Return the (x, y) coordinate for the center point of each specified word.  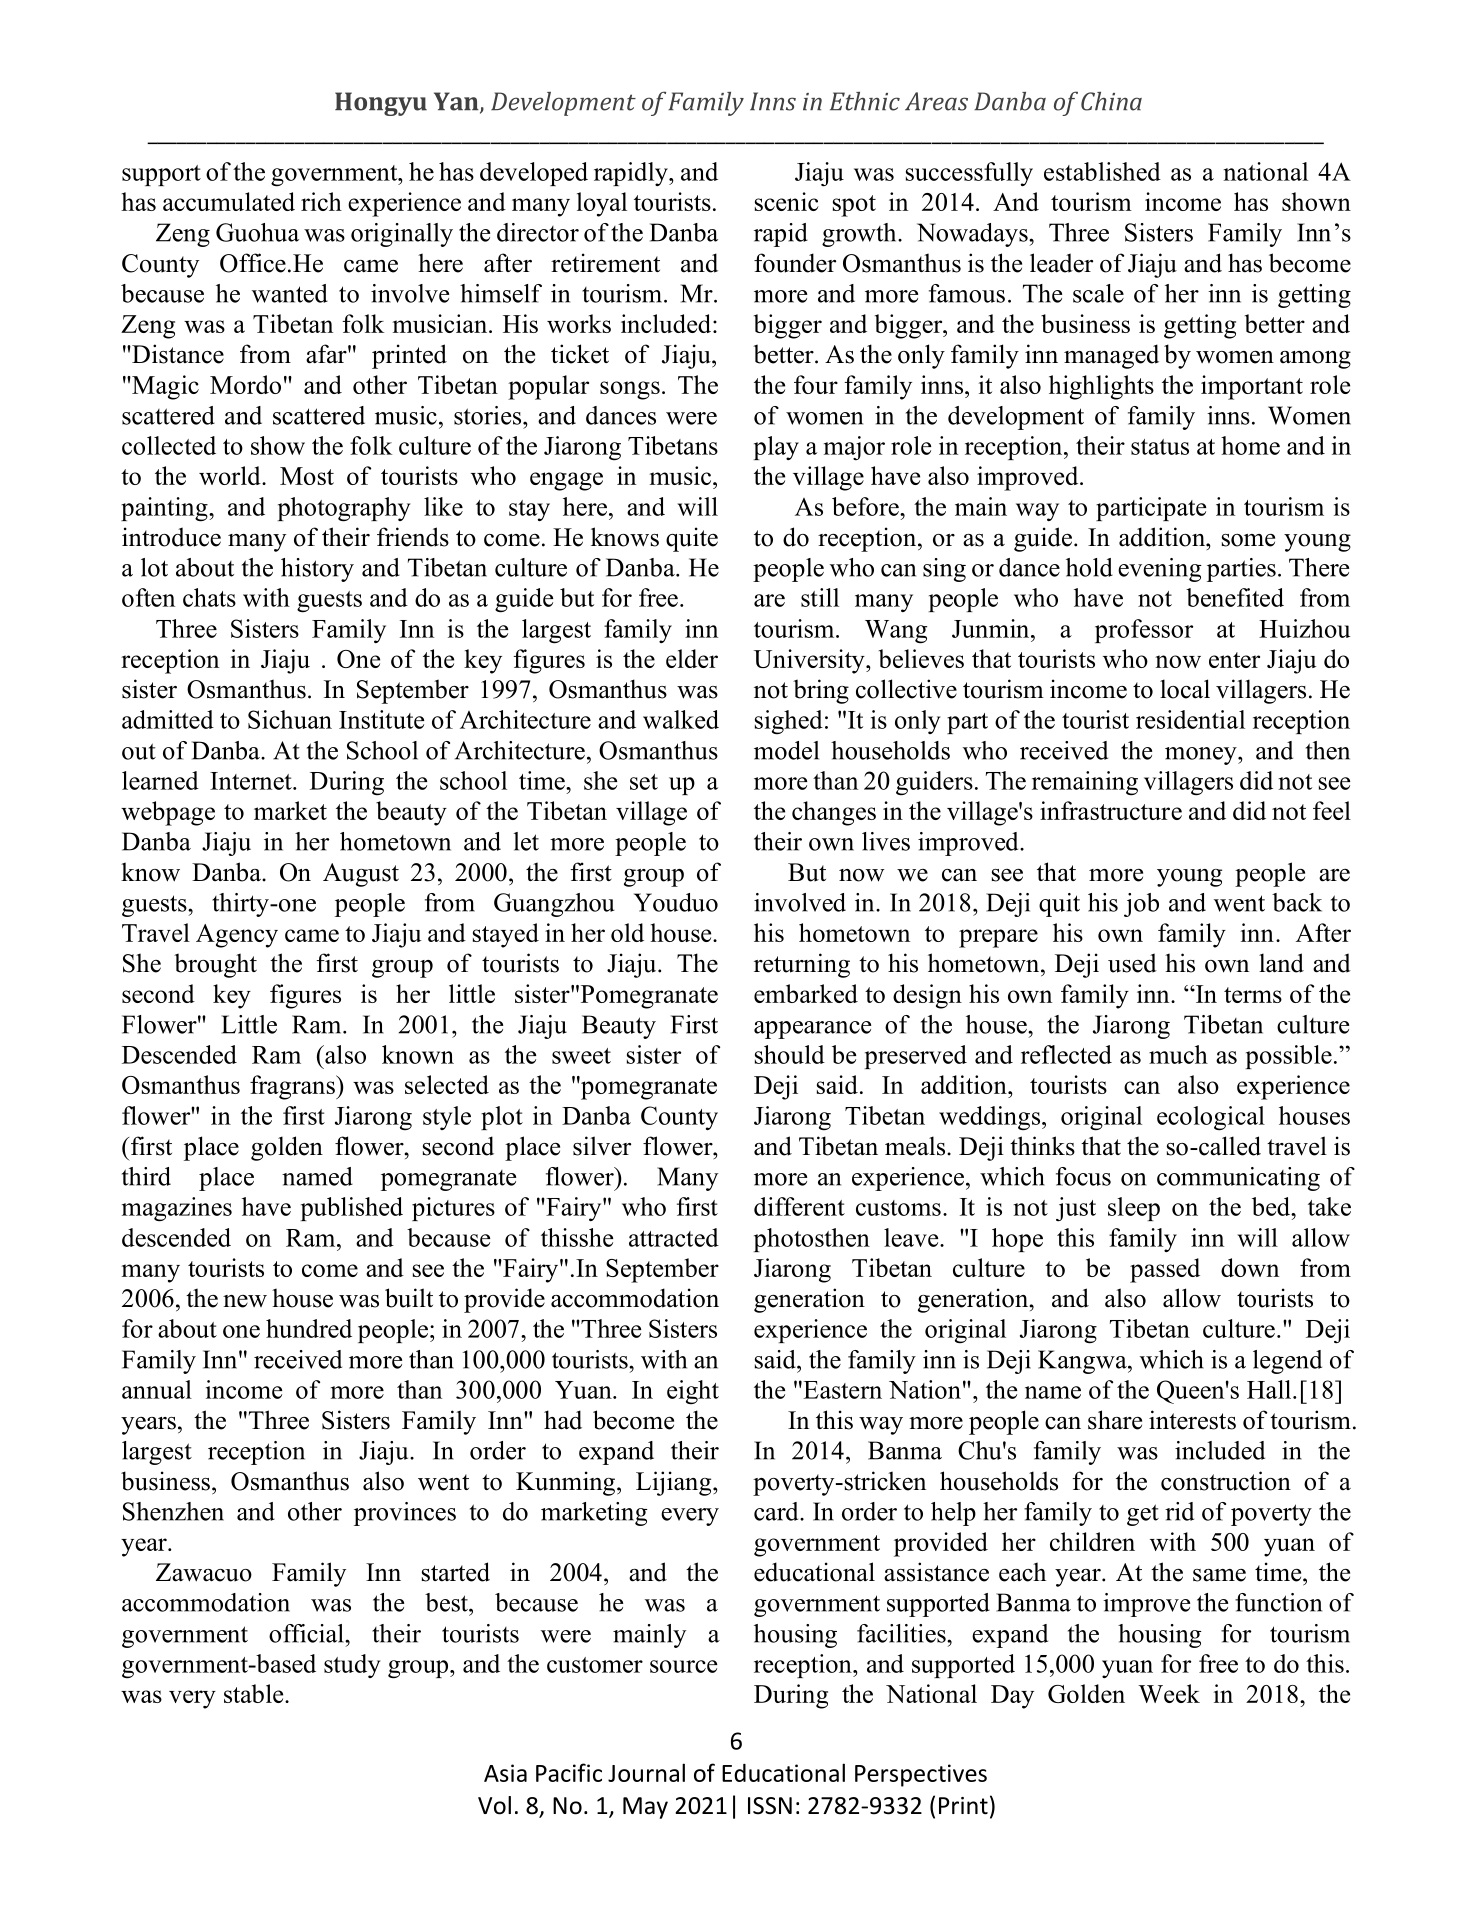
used (1132, 963)
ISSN (770, 1806)
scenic (787, 201)
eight (693, 1392)
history (317, 570)
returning (802, 965)
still (820, 597)
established (1102, 171)
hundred (309, 1328)
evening (1160, 570)
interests (1192, 1420)
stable (255, 1693)
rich (321, 201)
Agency (237, 936)
